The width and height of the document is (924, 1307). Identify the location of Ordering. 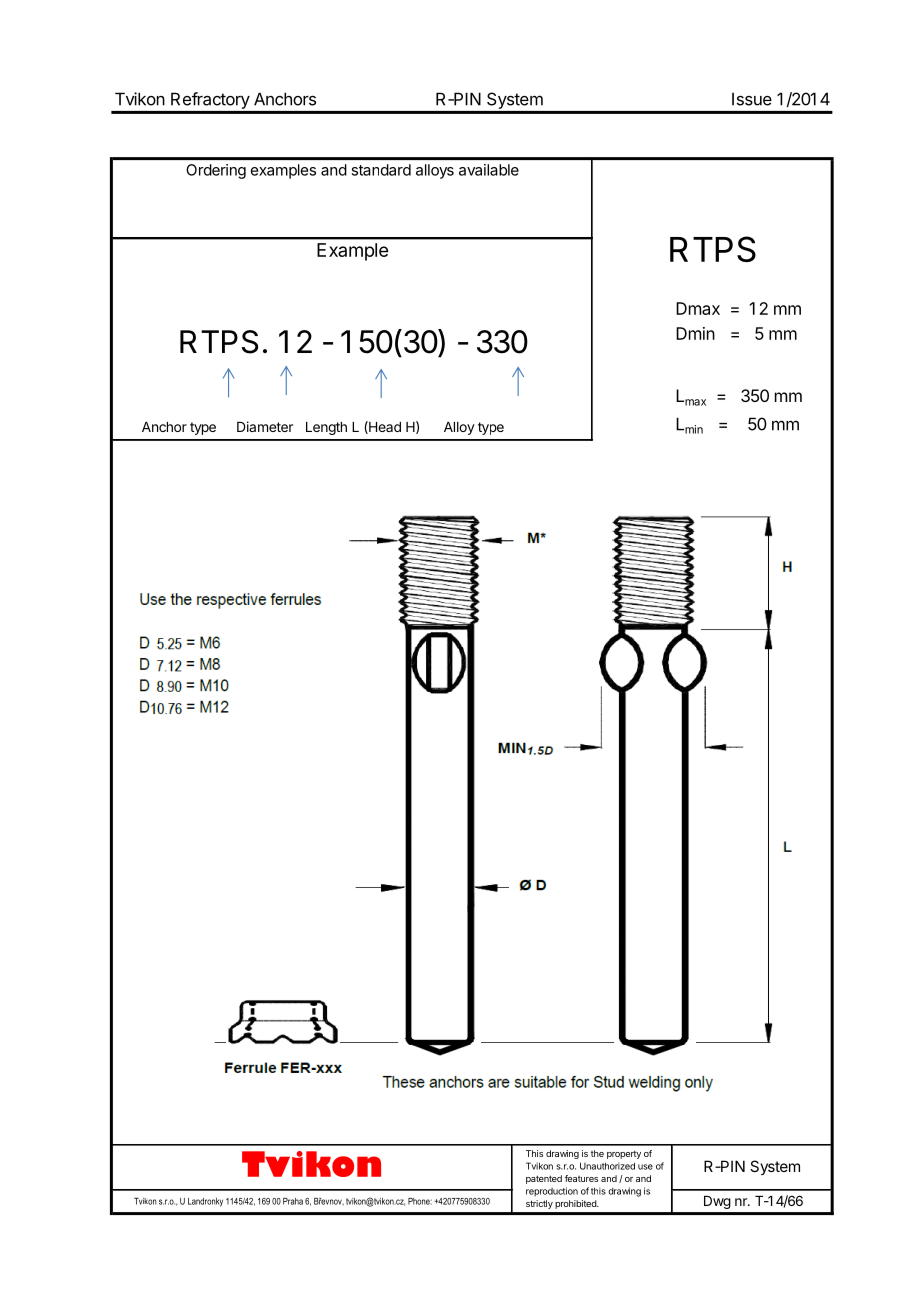
(216, 171).
